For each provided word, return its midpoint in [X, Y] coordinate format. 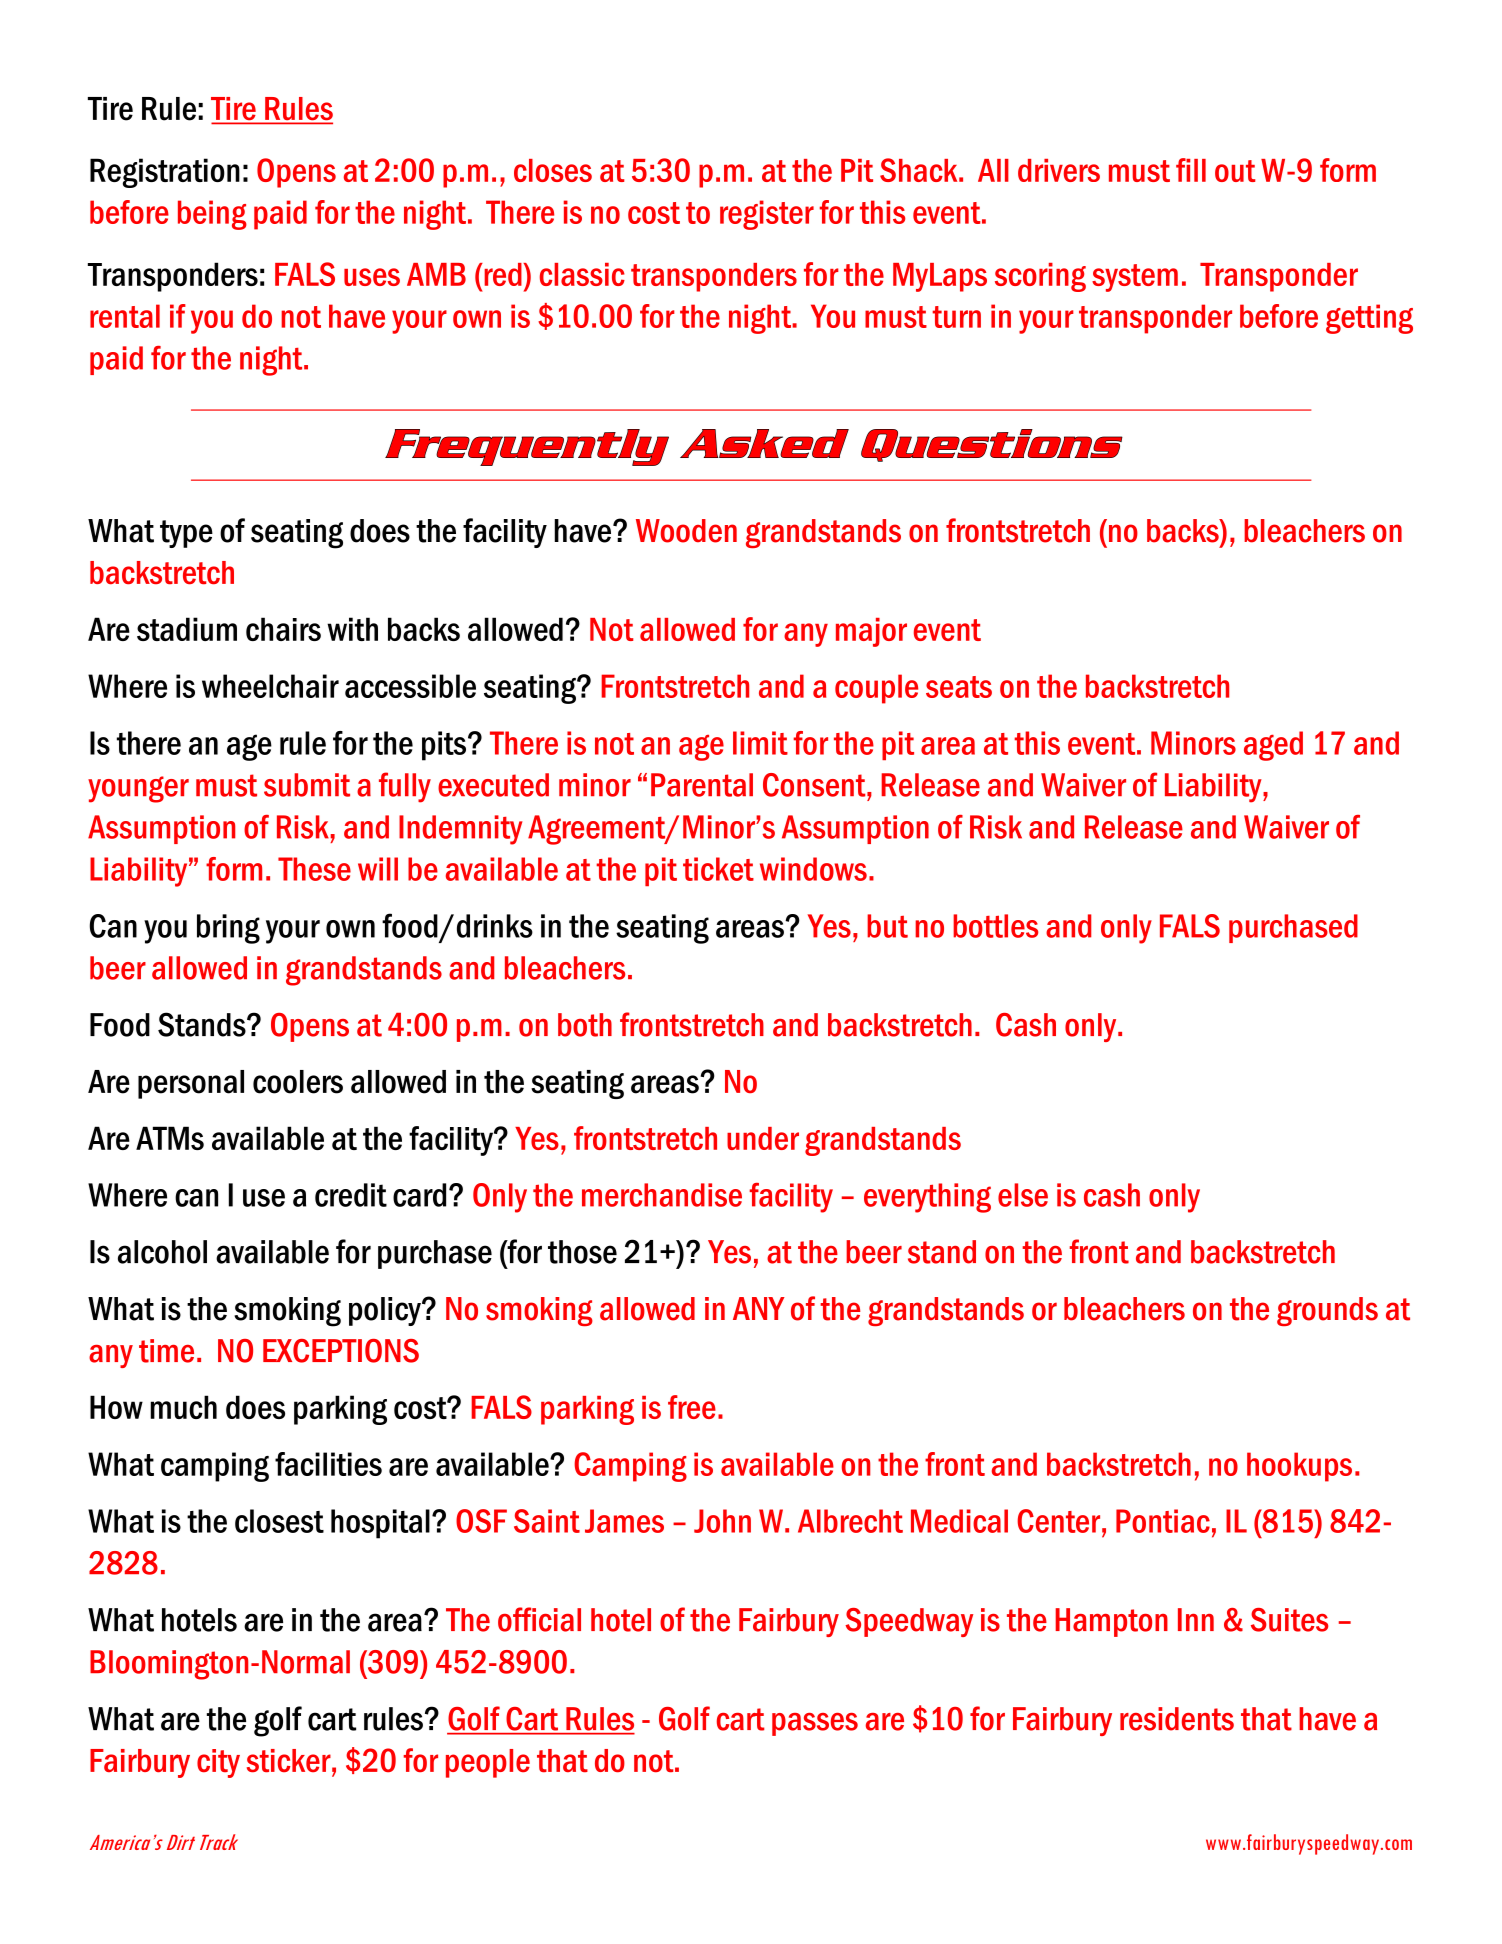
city [218, 1763]
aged [1273, 746]
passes [815, 1724]
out [1235, 171]
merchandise [662, 1195]
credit [351, 1195]
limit [760, 743]
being [212, 215]
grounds [1327, 1311]
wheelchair [270, 686]
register [767, 215]
